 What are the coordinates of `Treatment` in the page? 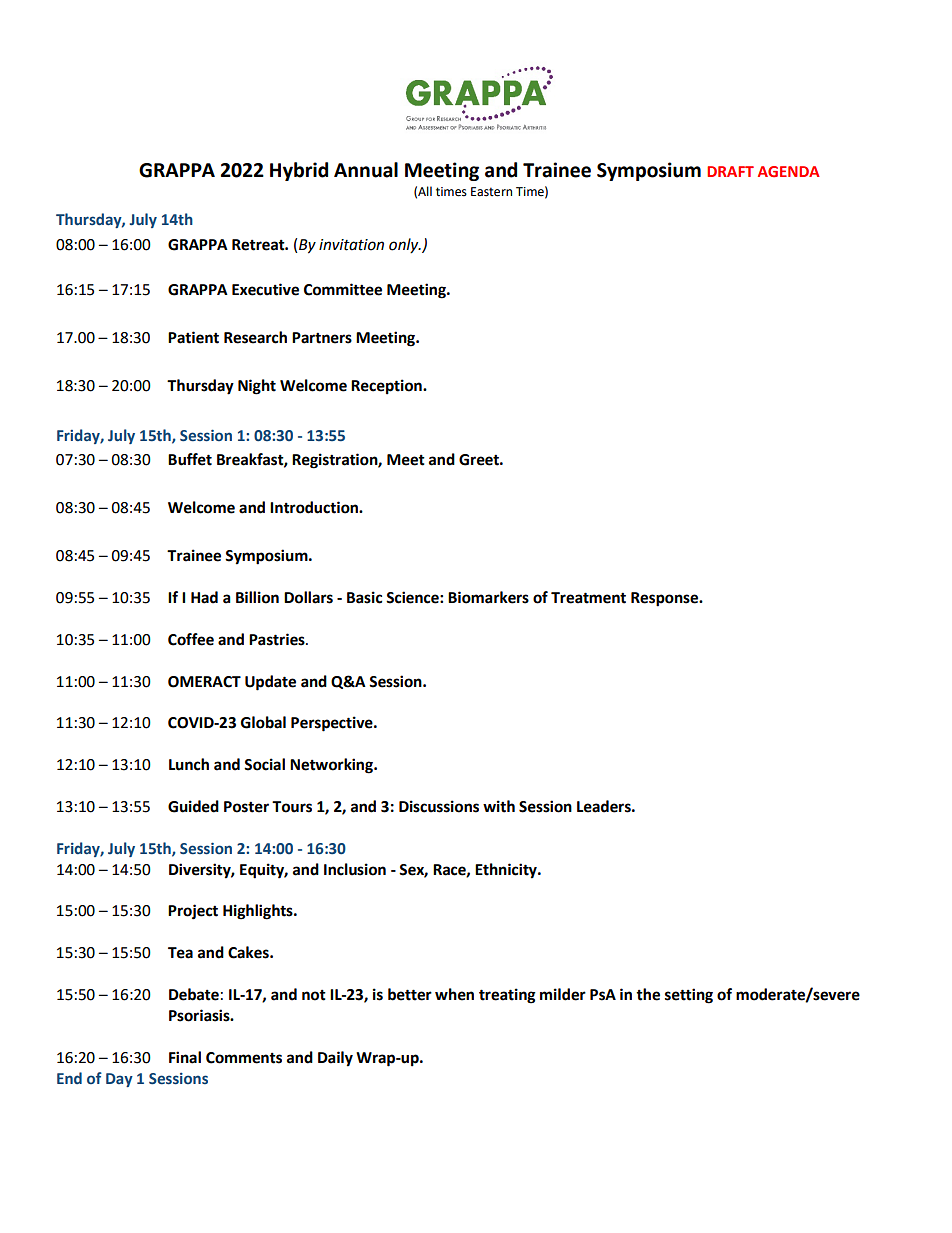 It's located at (588, 598).
